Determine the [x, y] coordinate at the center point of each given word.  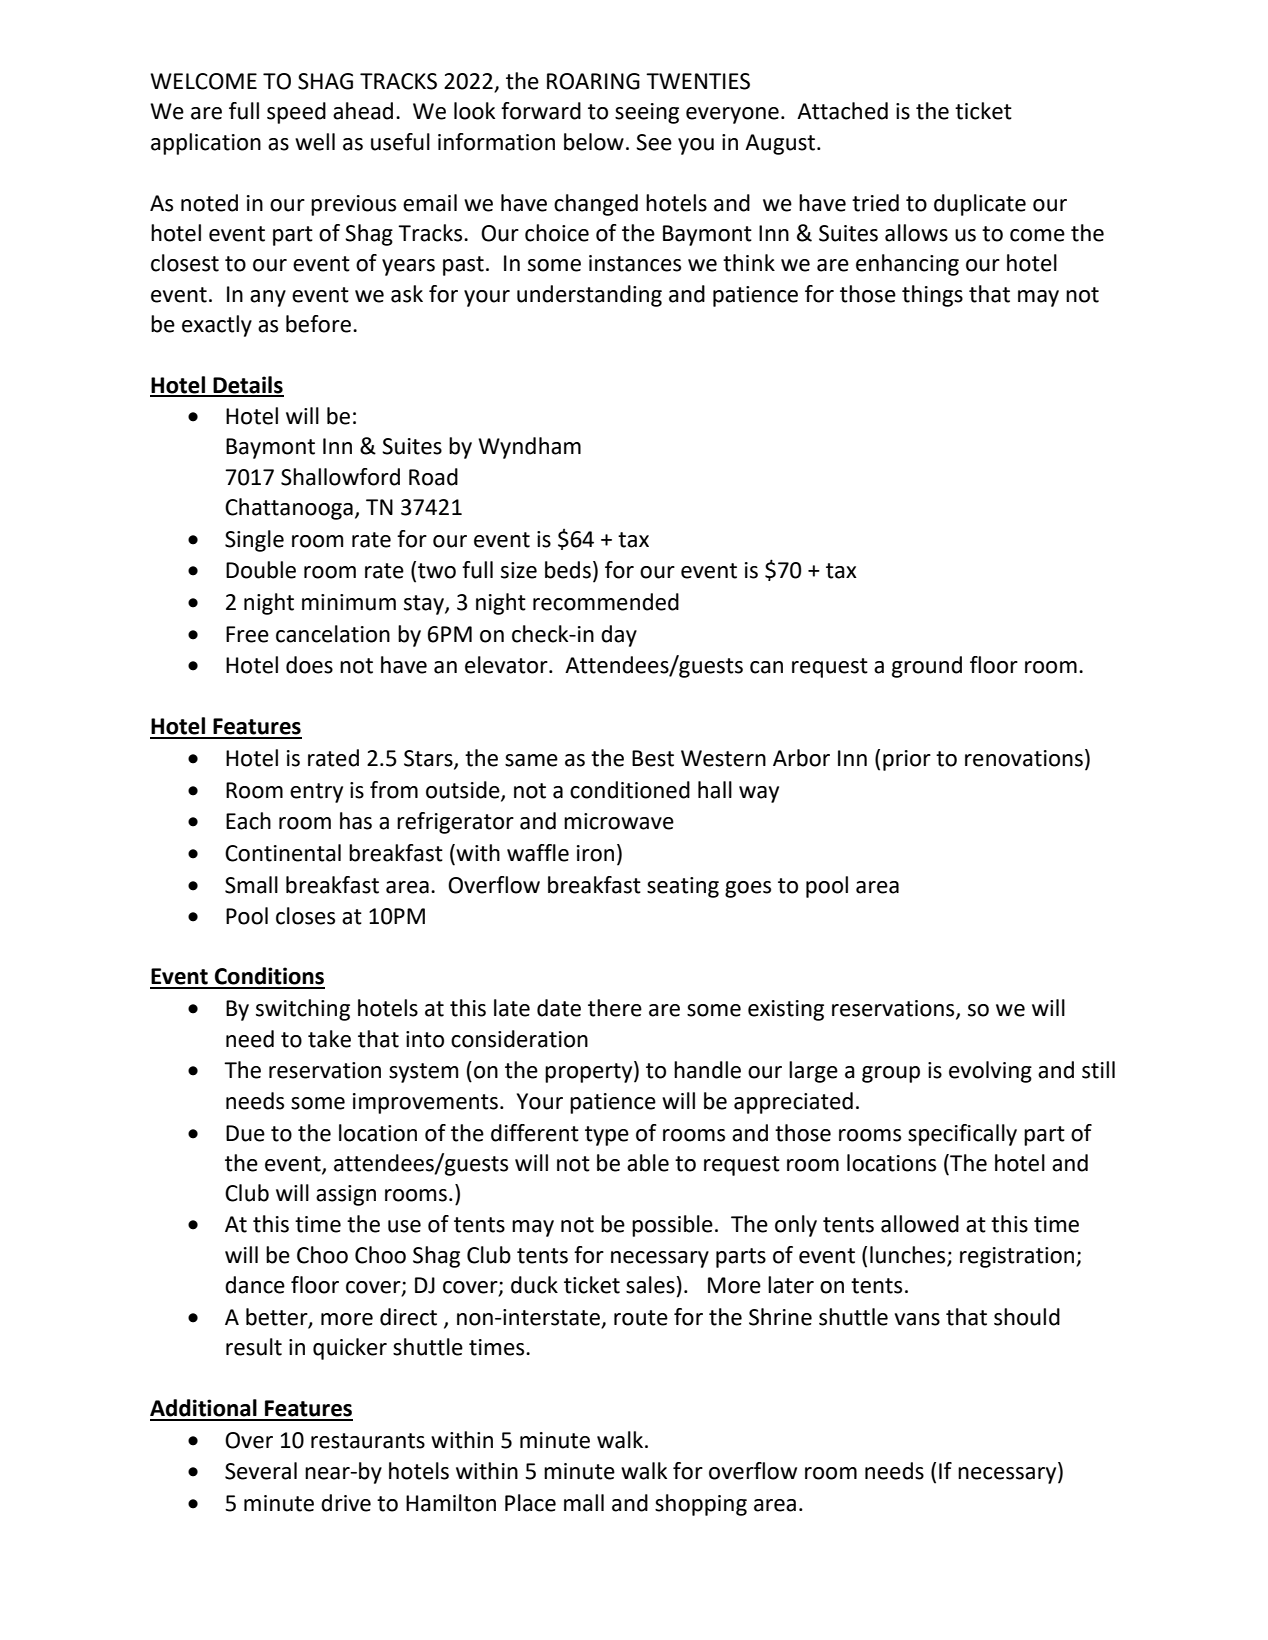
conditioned [630, 790]
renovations [1024, 758]
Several [261, 1471]
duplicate [980, 205]
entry [316, 793]
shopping [701, 1505]
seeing [647, 113]
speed [296, 113]
